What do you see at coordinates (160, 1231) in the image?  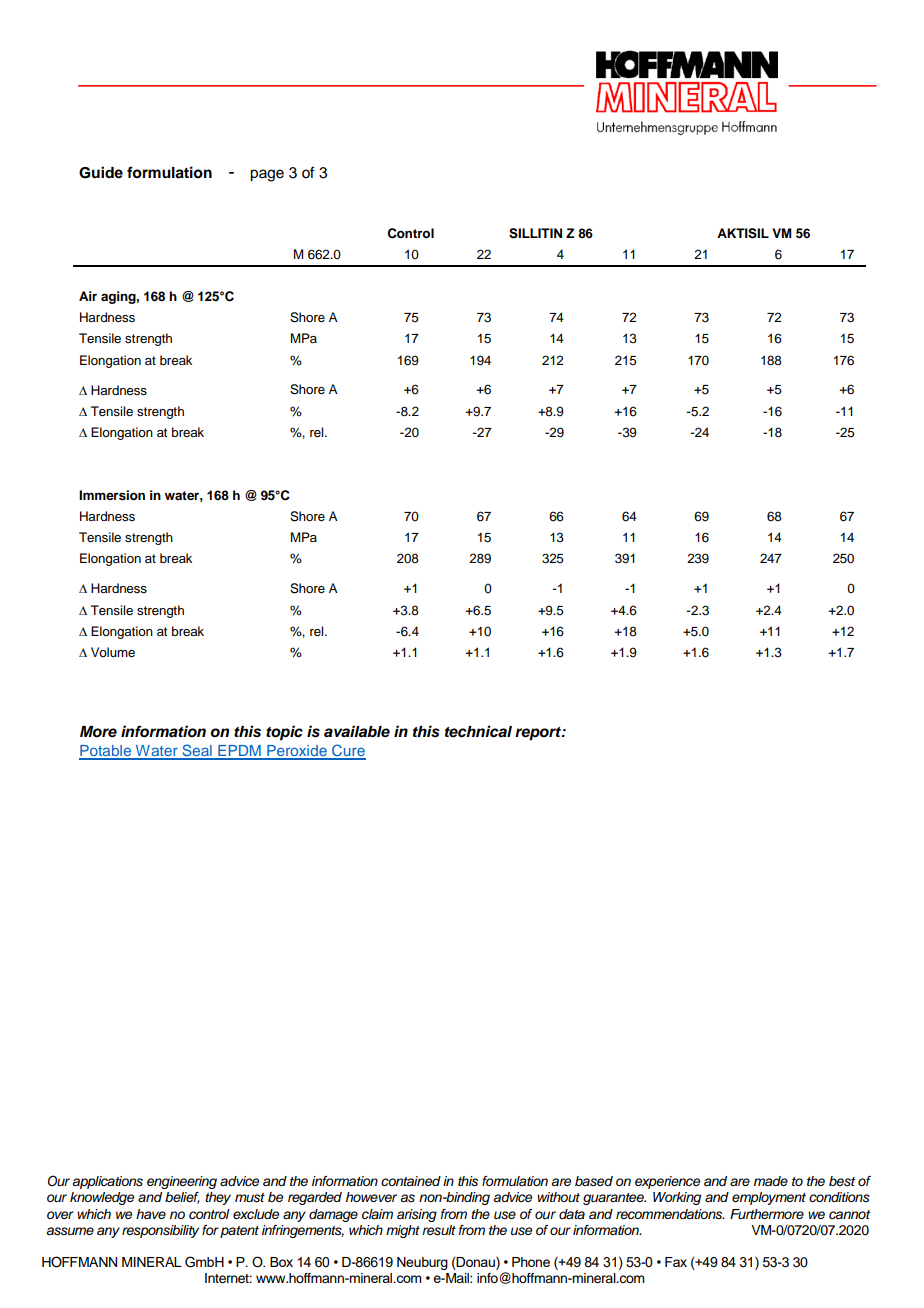 I see `responsibility` at bounding box center [160, 1231].
